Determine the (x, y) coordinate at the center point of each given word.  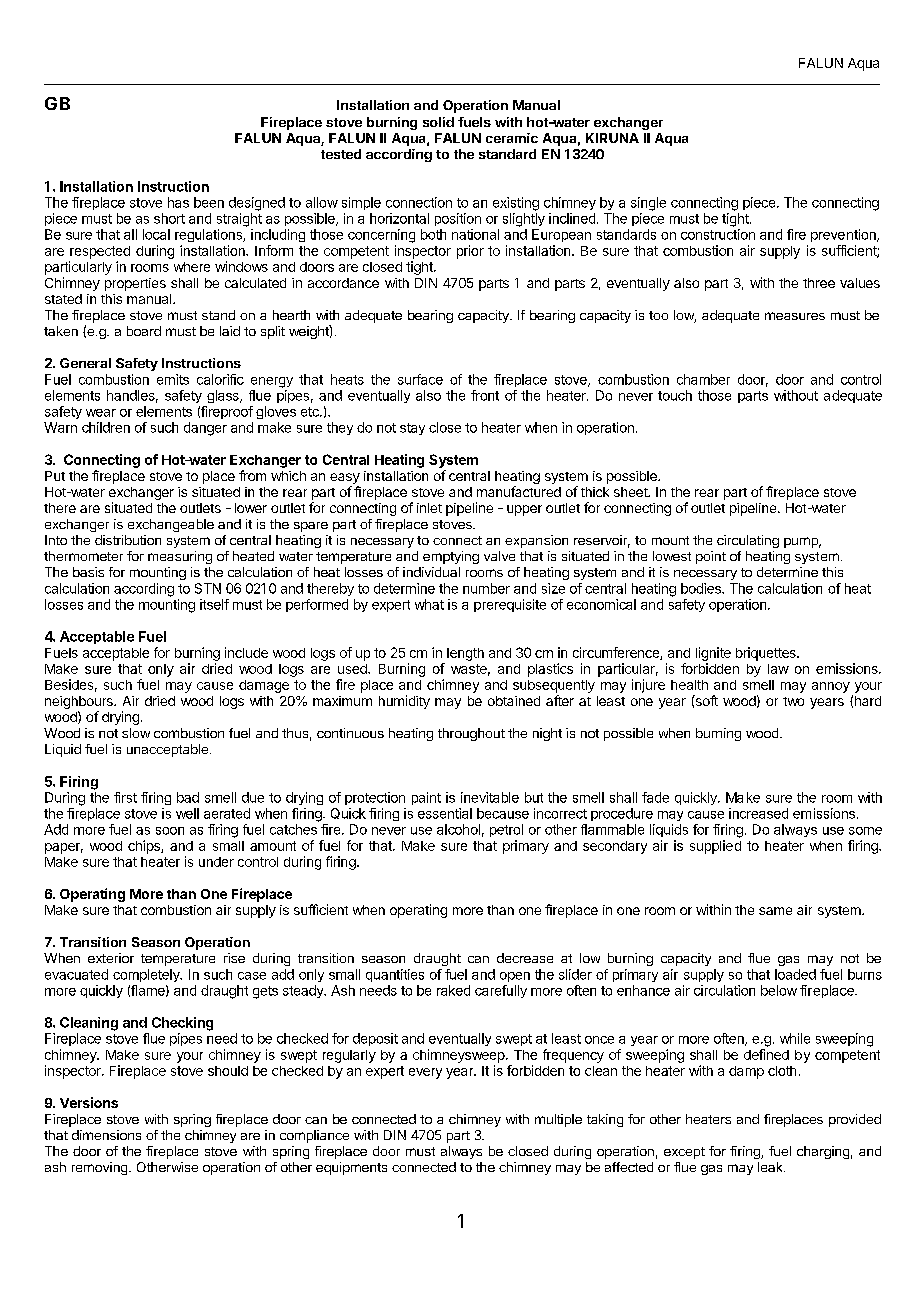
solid (438, 122)
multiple (558, 1120)
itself (214, 604)
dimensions (106, 1135)
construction (718, 234)
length (465, 654)
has (178, 202)
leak (771, 1167)
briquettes (767, 654)
